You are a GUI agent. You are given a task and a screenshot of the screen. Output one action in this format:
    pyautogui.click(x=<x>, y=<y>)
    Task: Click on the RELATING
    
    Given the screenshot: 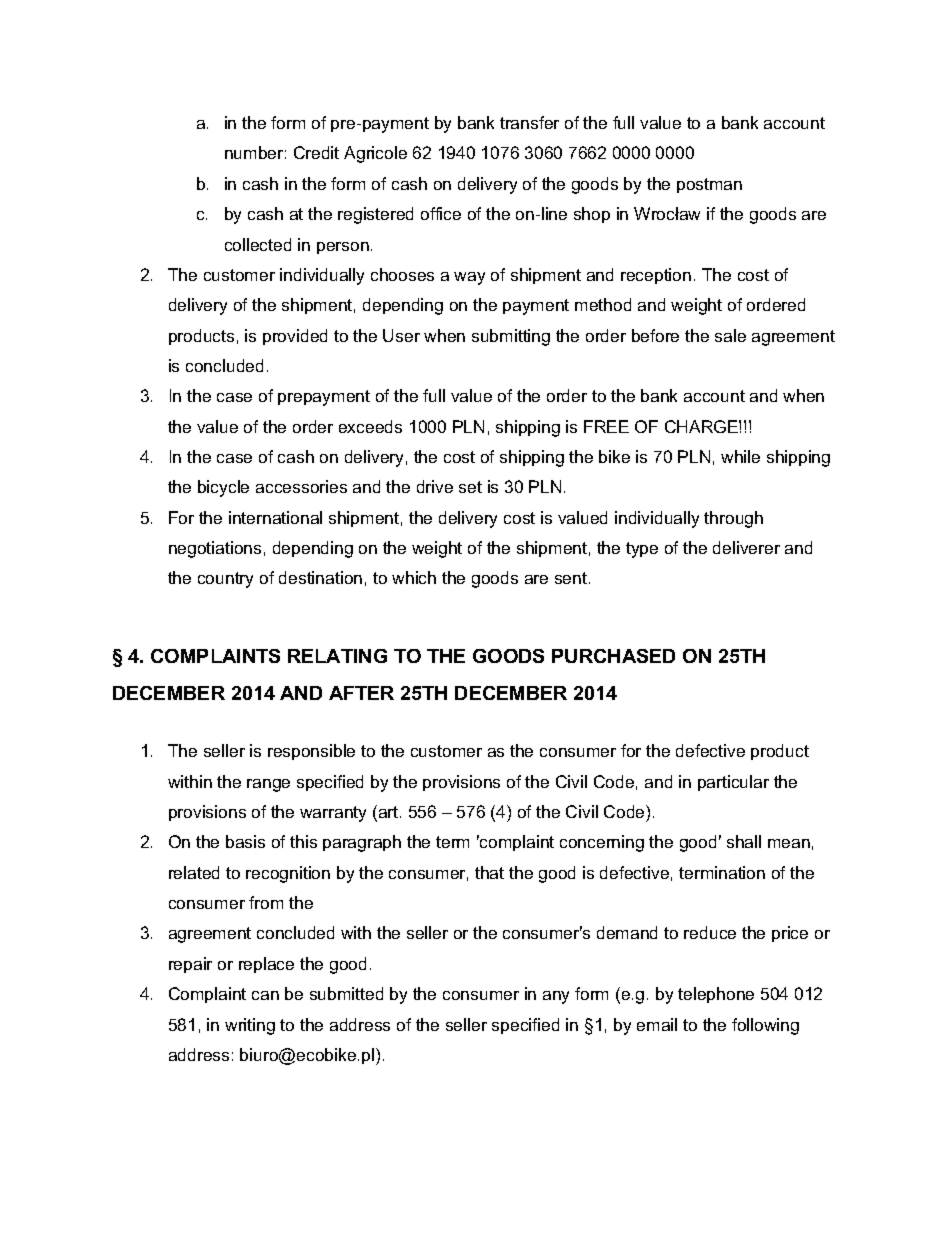 What is the action you would take?
    pyautogui.click(x=337, y=656)
